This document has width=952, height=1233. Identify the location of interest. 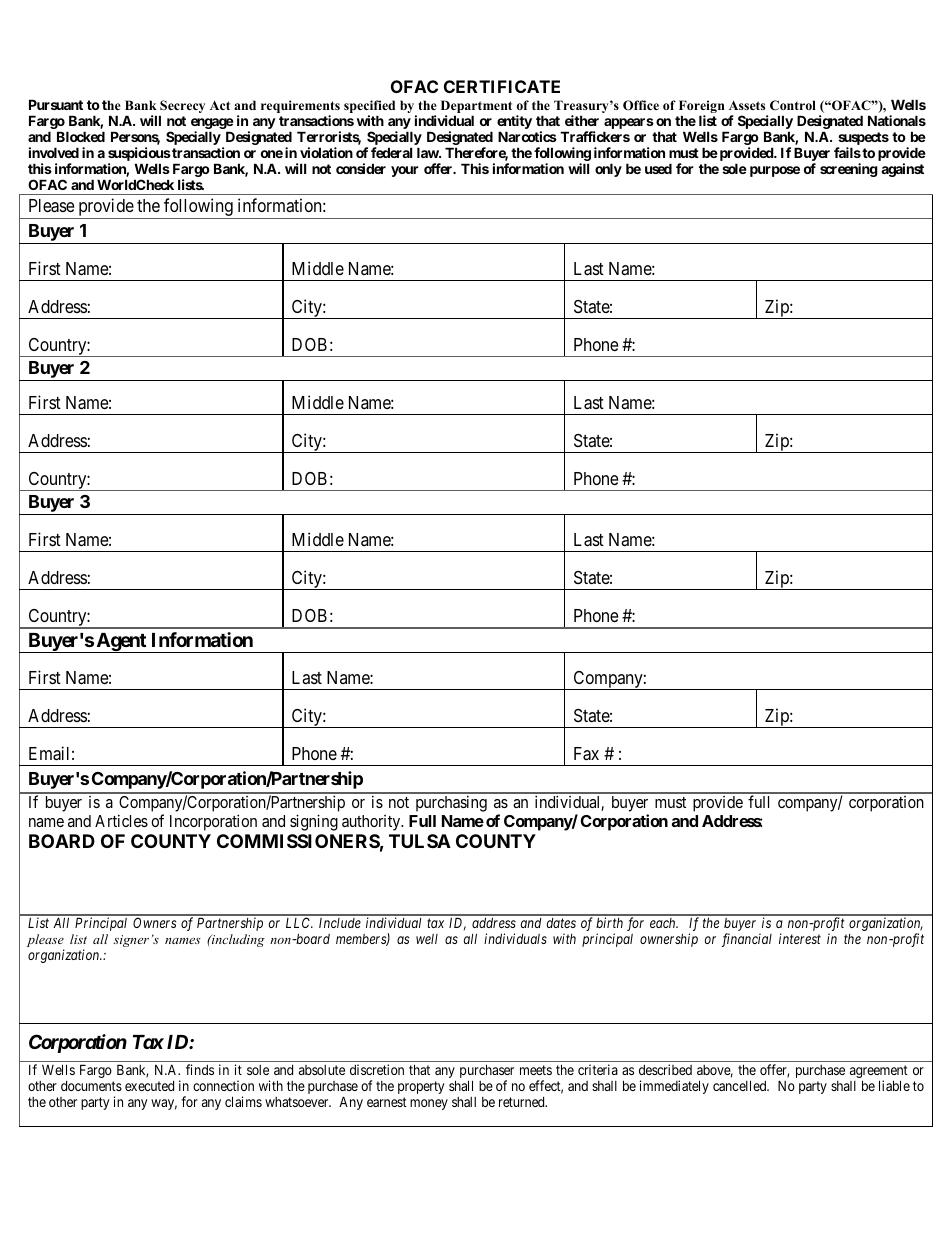
(800, 938).
